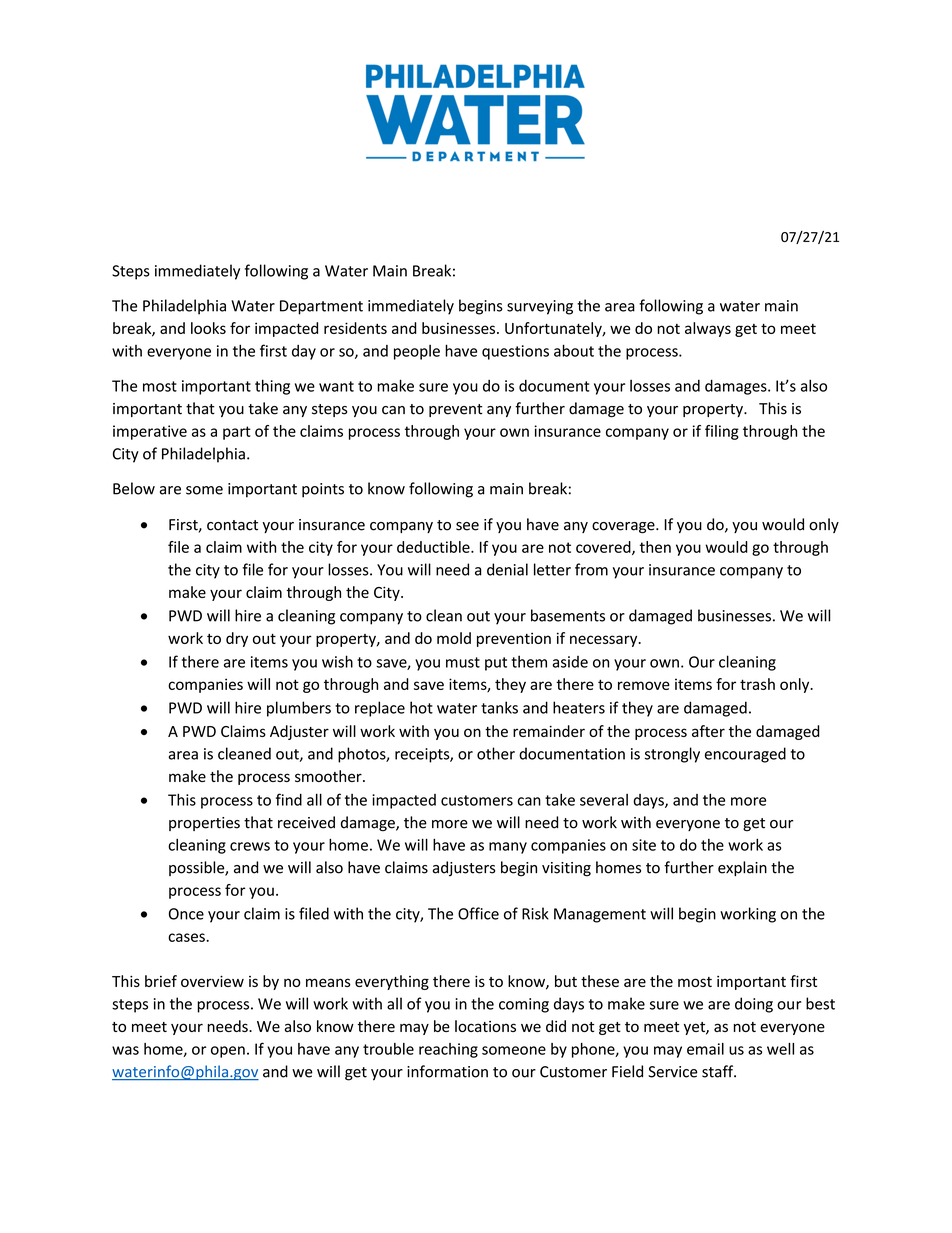  What do you see at coordinates (757, 684) in the page?
I see `trash` at bounding box center [757, 684].
